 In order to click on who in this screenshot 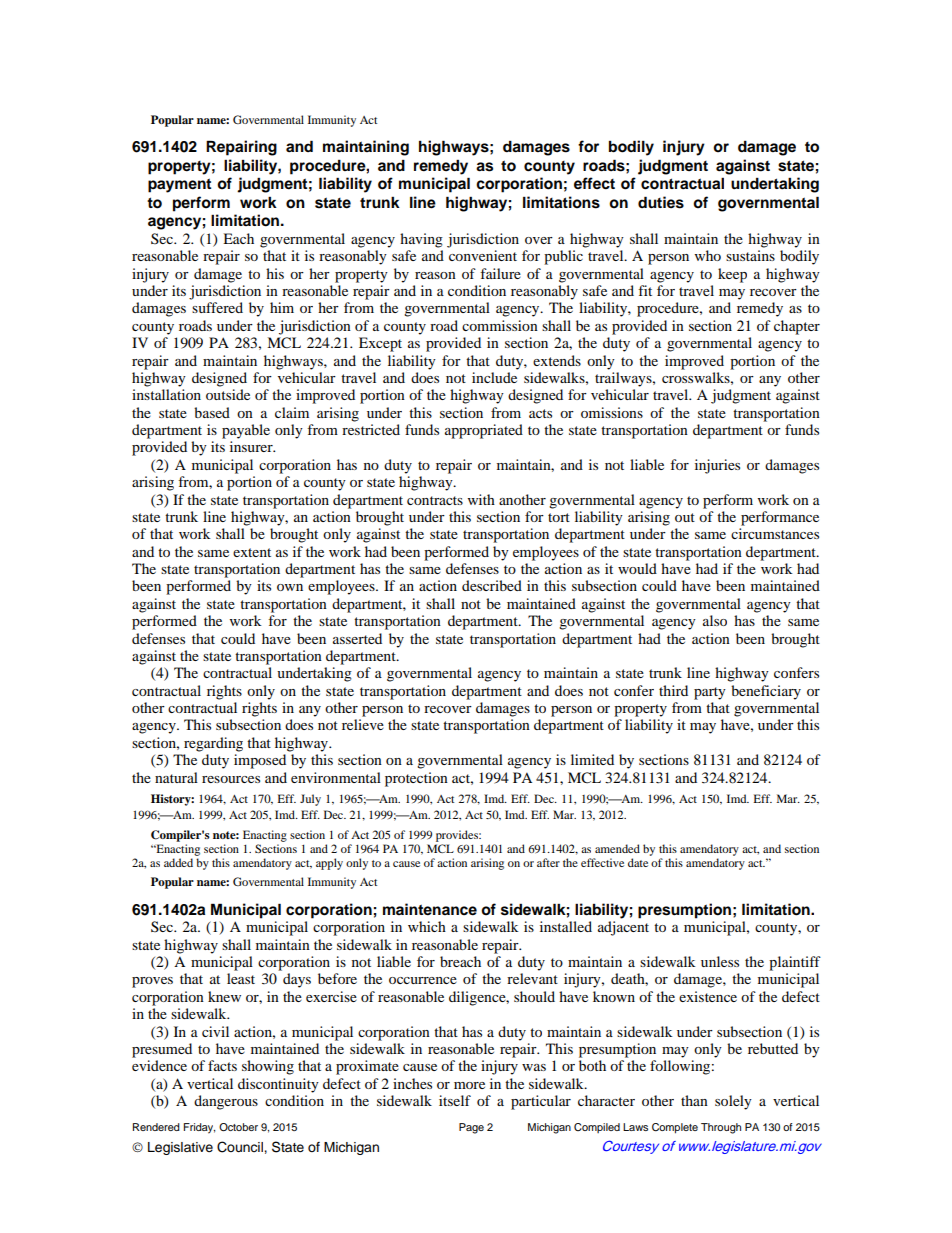, I will do `click(708, 255)`.
